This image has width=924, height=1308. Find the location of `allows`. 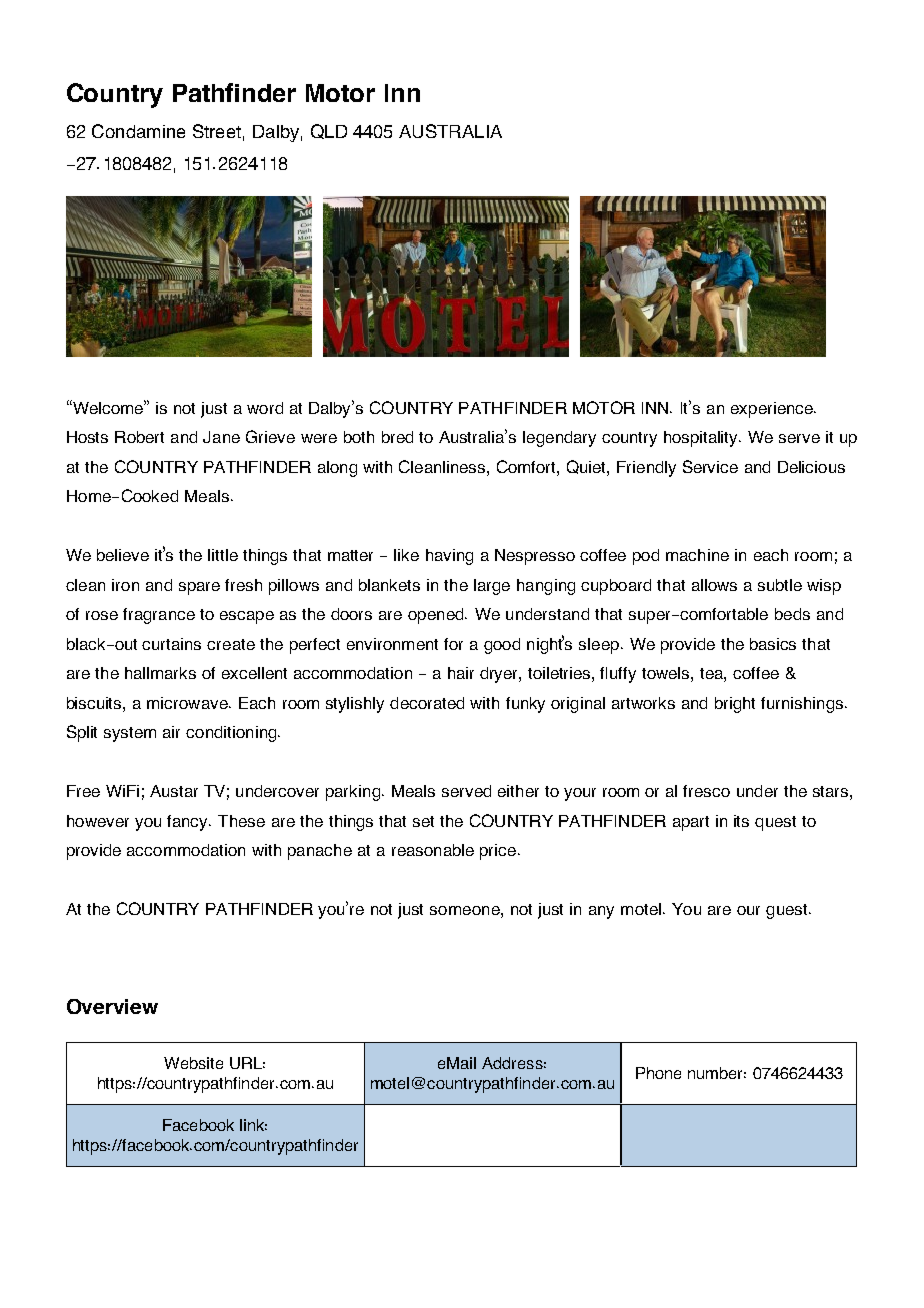

allows is located at coordinates (714, 585).
